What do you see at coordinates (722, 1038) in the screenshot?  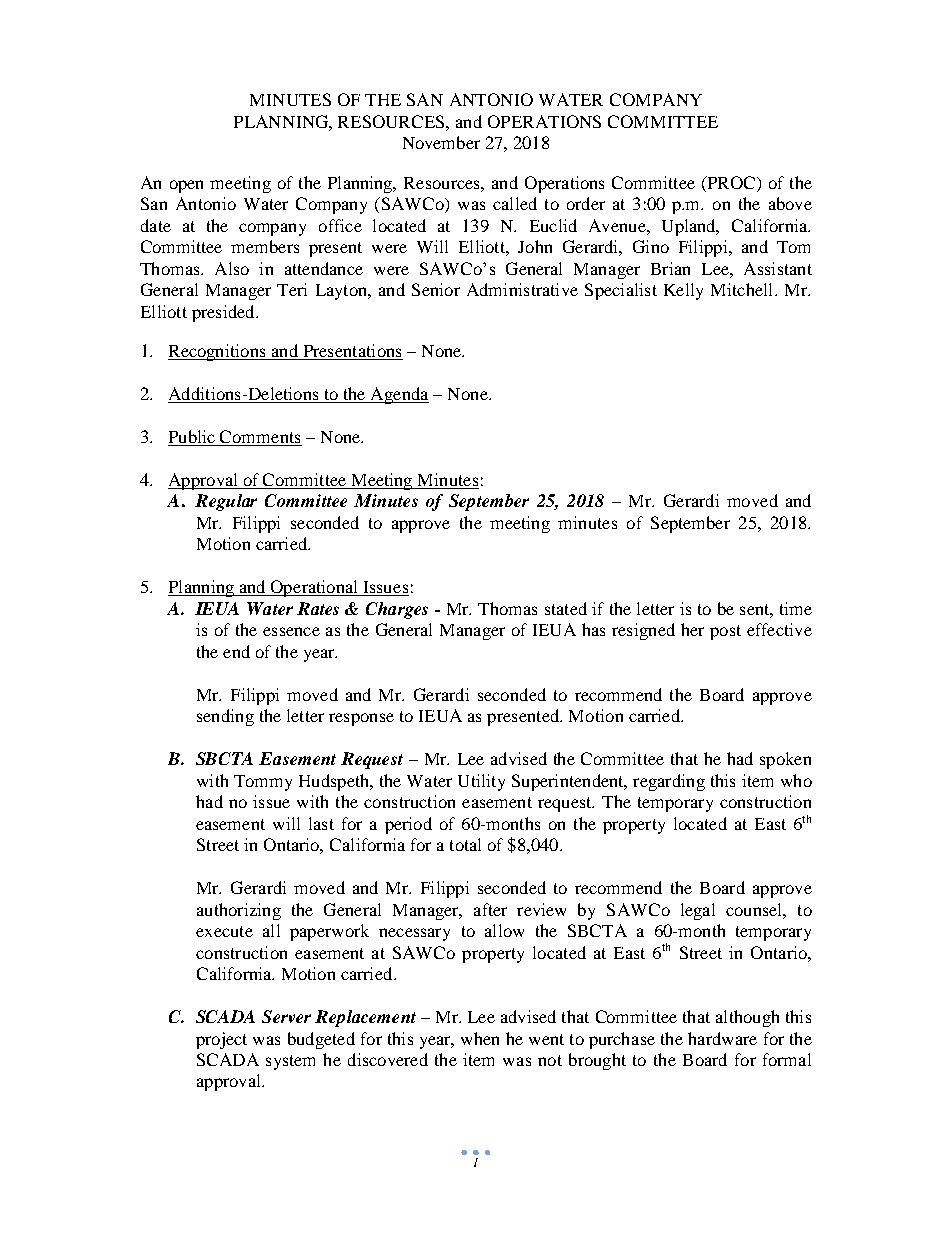 I see `hardware` at bounding box center [722, 1038].
